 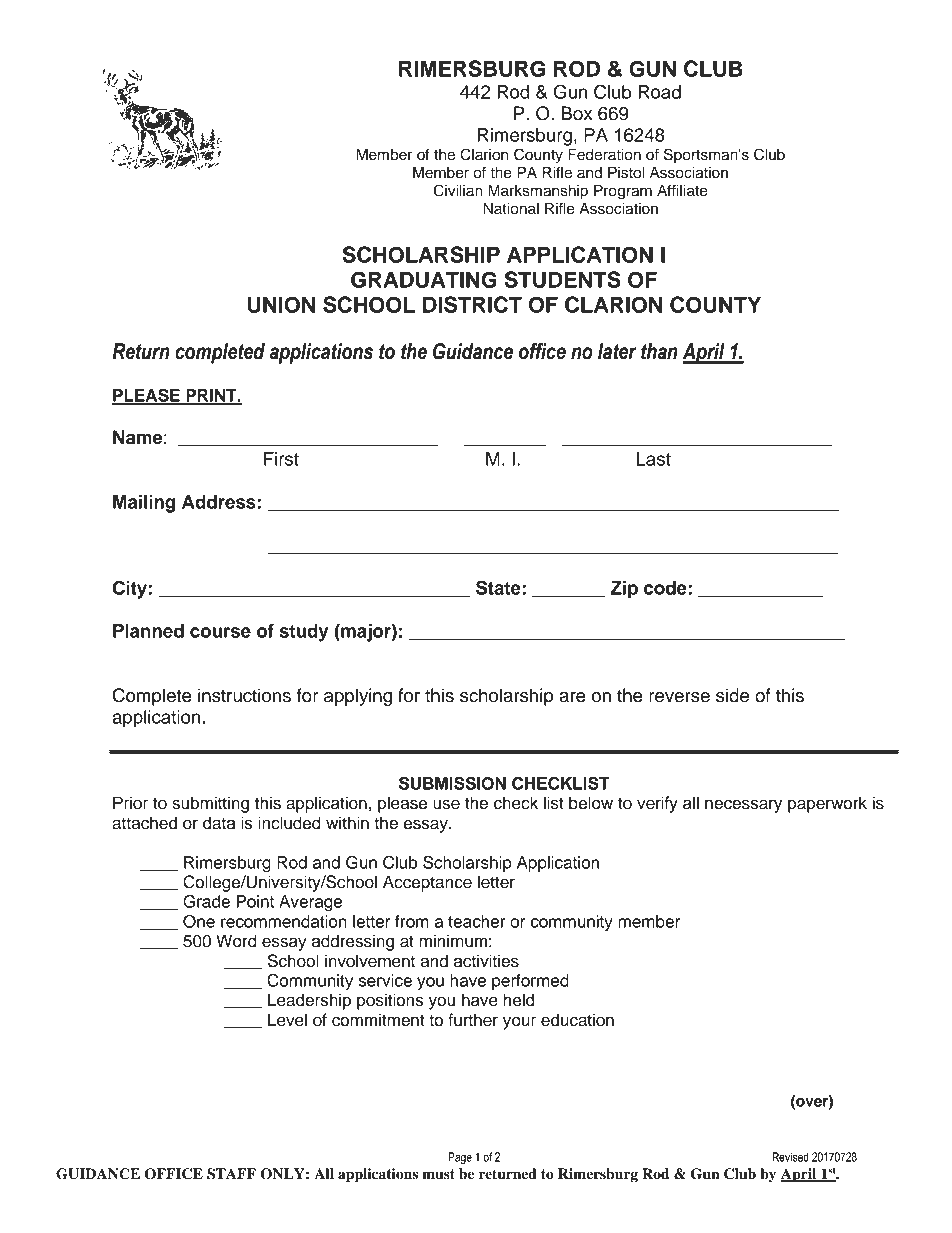 What do you see at coordinates (790, 1157) in the screenshot?
I see `Revised` at bounding box center [790, 1157].
